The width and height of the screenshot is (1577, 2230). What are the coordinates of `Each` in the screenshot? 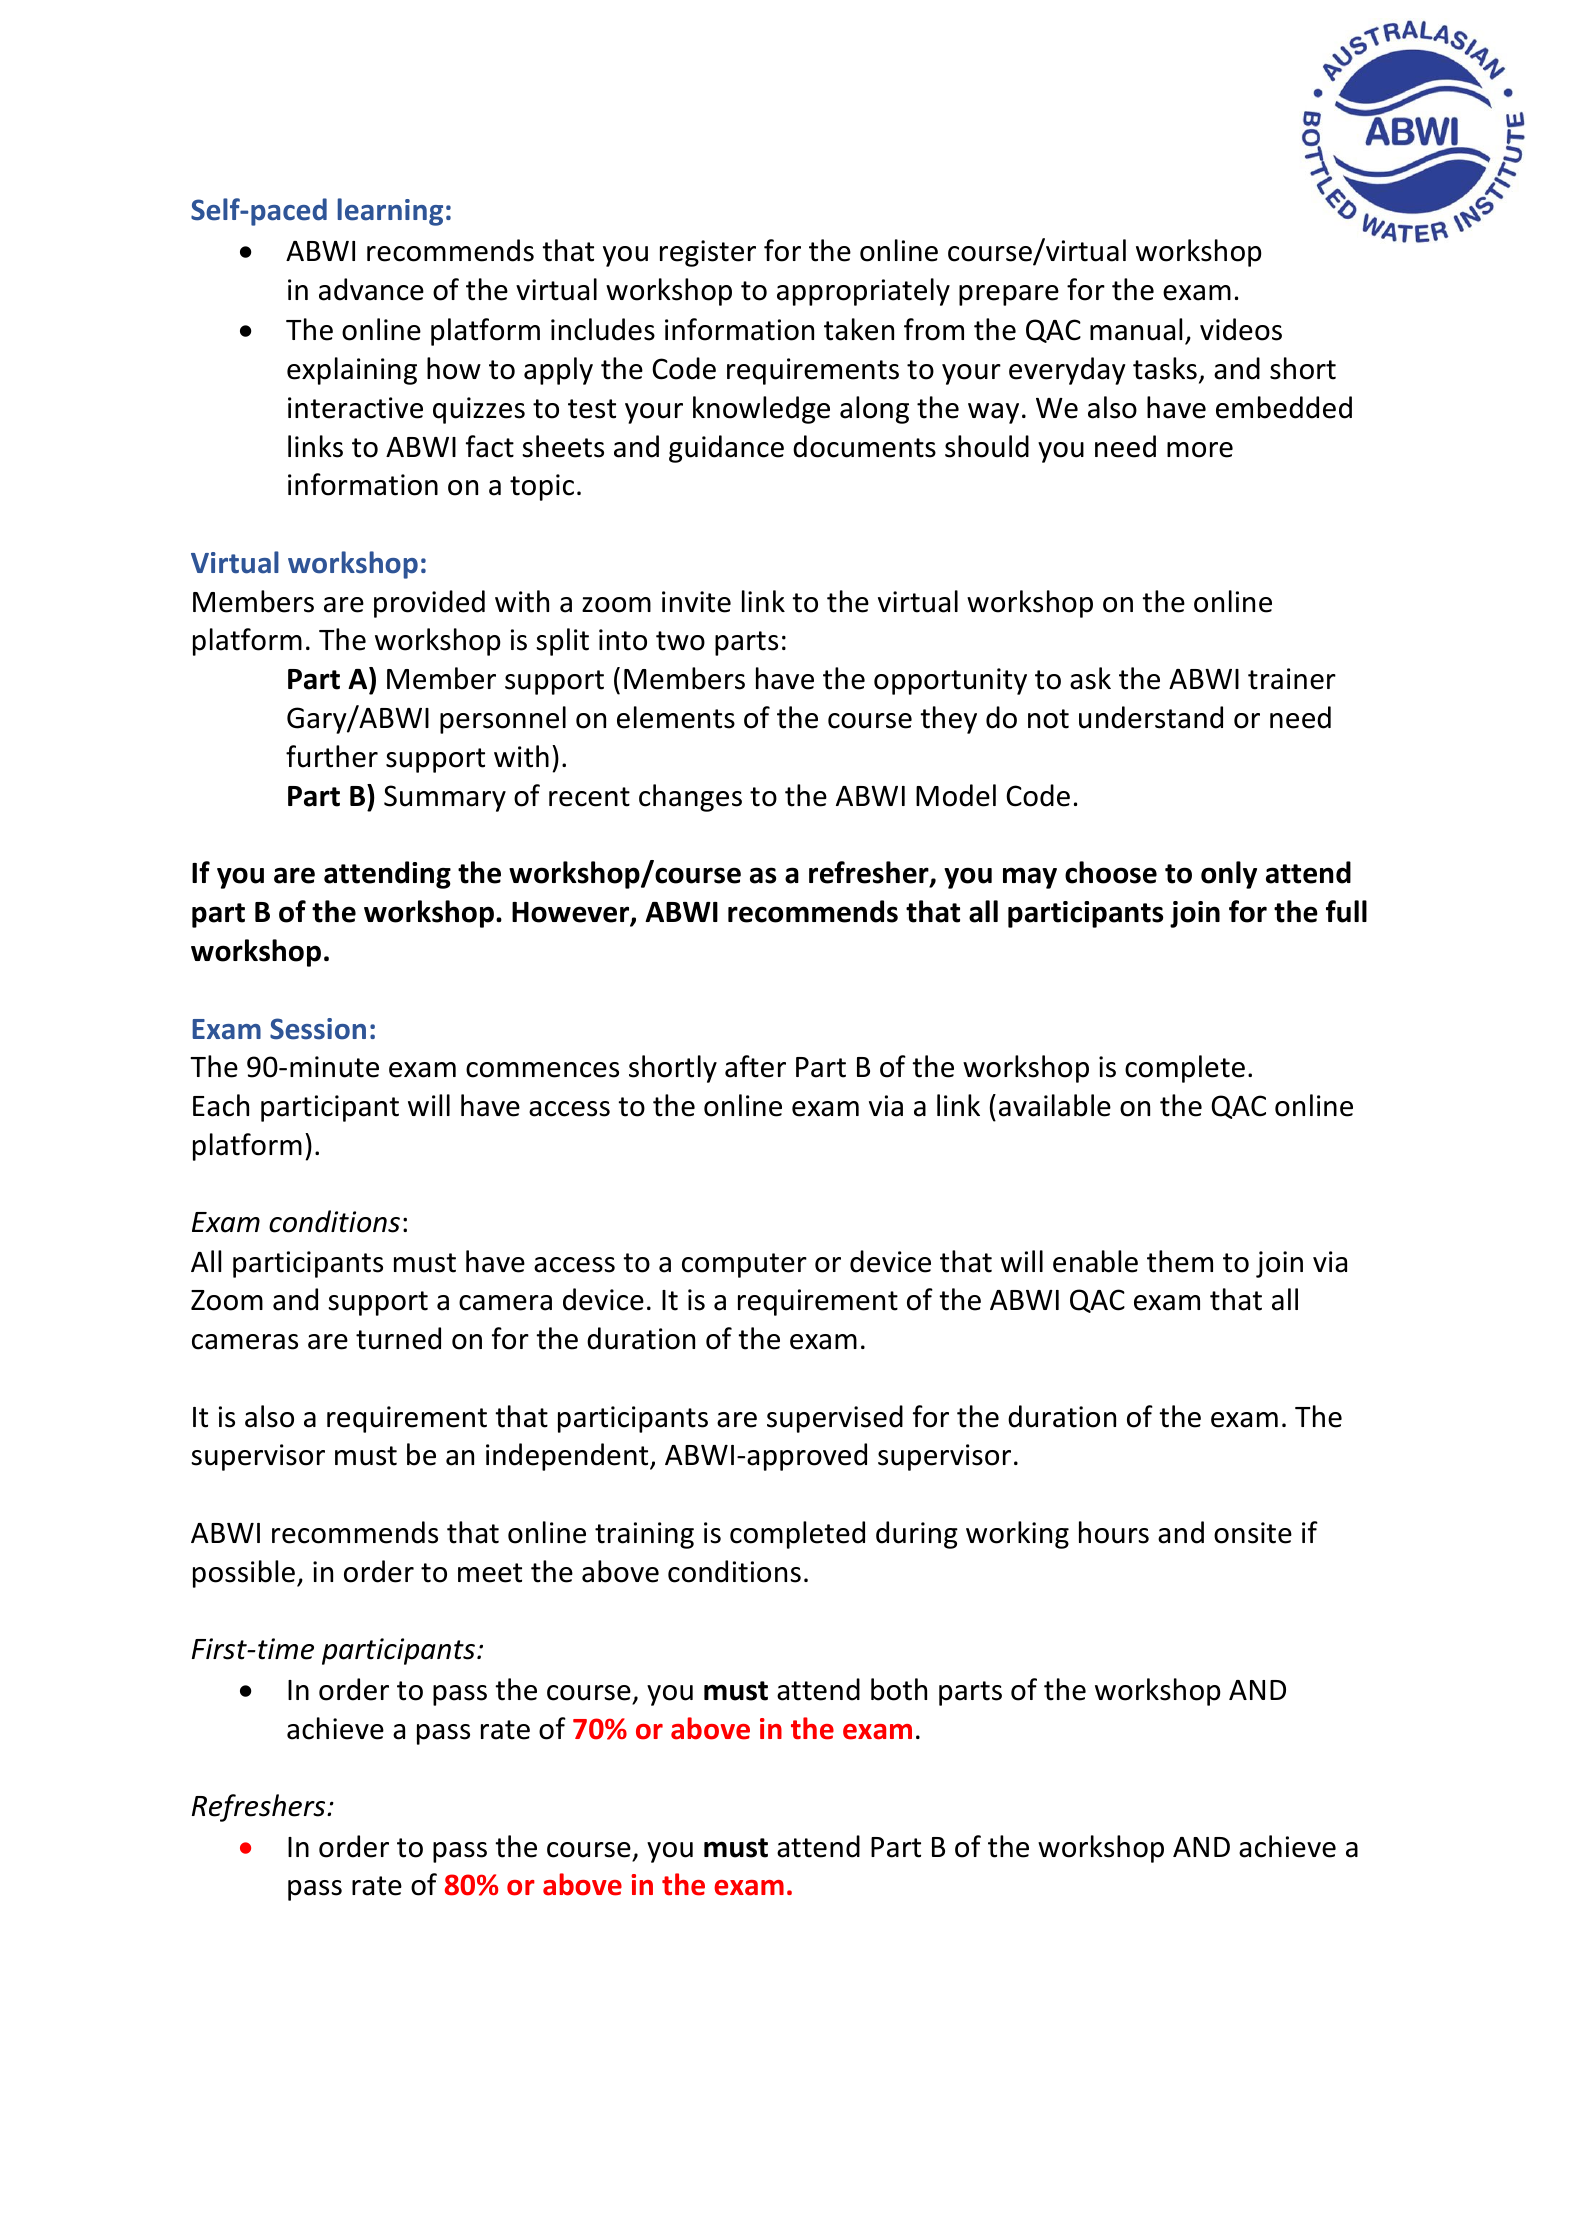 It's located at (221, 1105).
